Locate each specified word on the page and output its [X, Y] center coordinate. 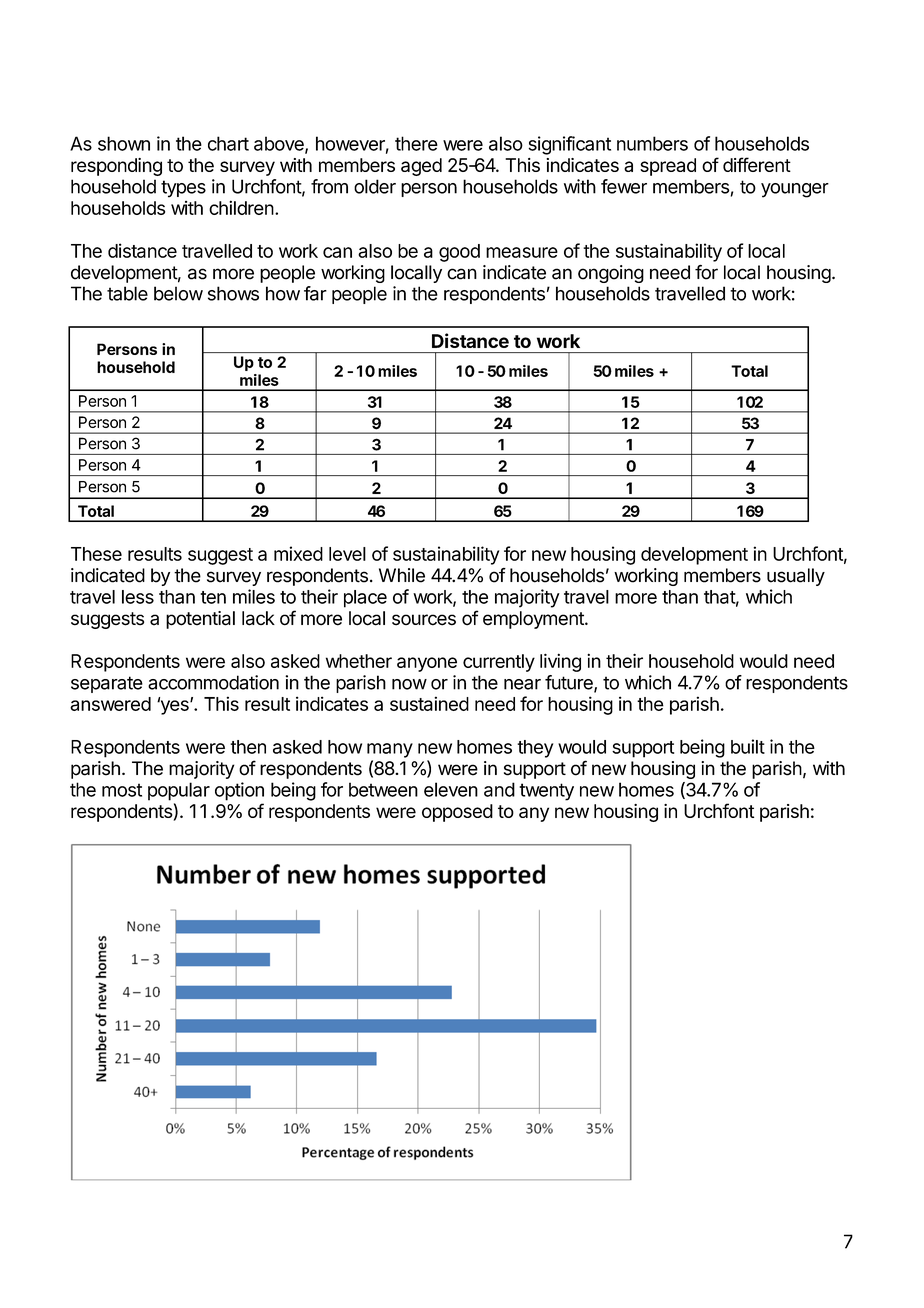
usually [796, 577]
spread [668, 167]
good [459, 253]
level [347, 554]
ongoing [611, 274]
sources [424, 620]
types [183, 189]
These [96, 554]
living [560, 662]
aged [421, 167]
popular [179, 791]
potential [200, 620]
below [178, 293]
